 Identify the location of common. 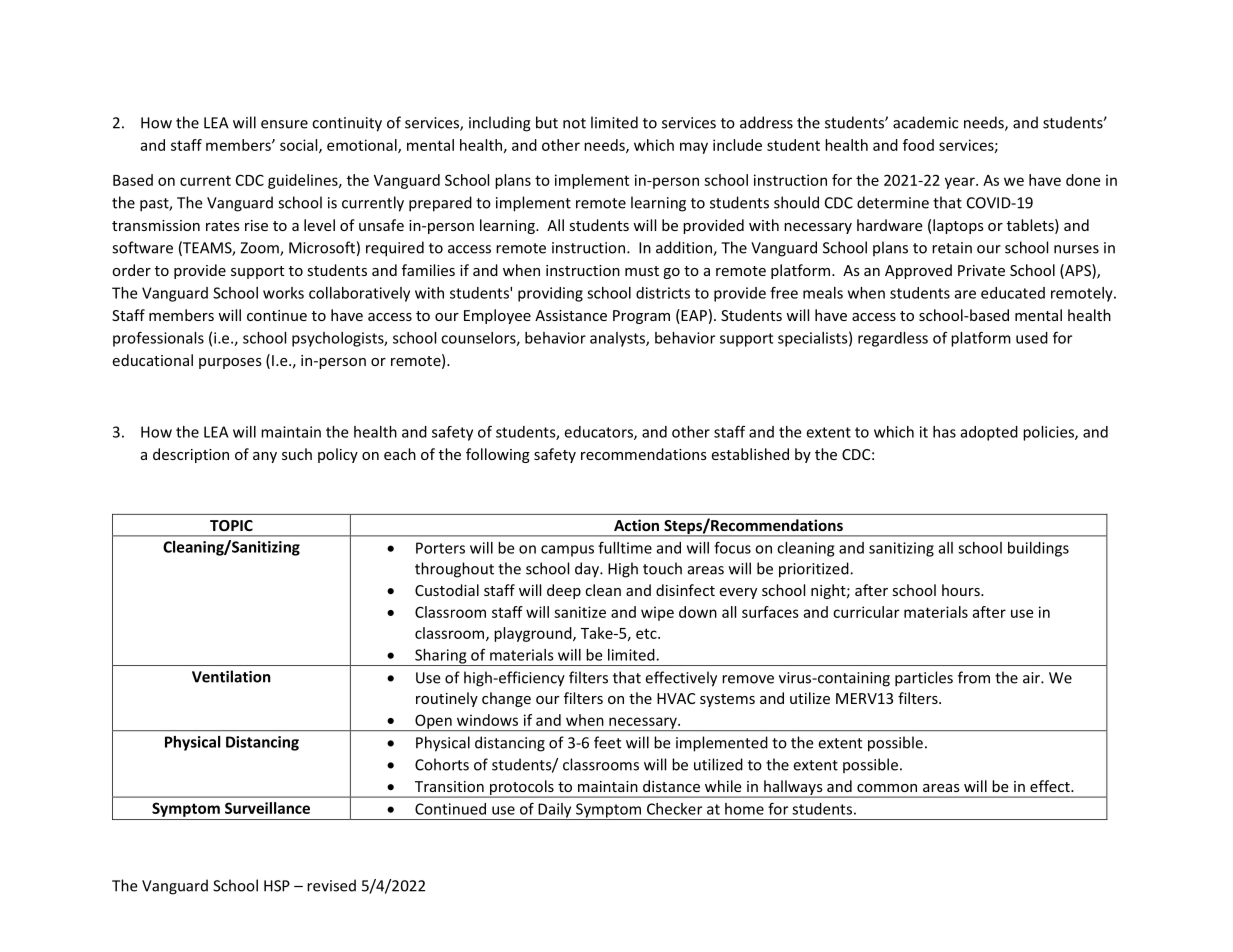
(887, 788).
